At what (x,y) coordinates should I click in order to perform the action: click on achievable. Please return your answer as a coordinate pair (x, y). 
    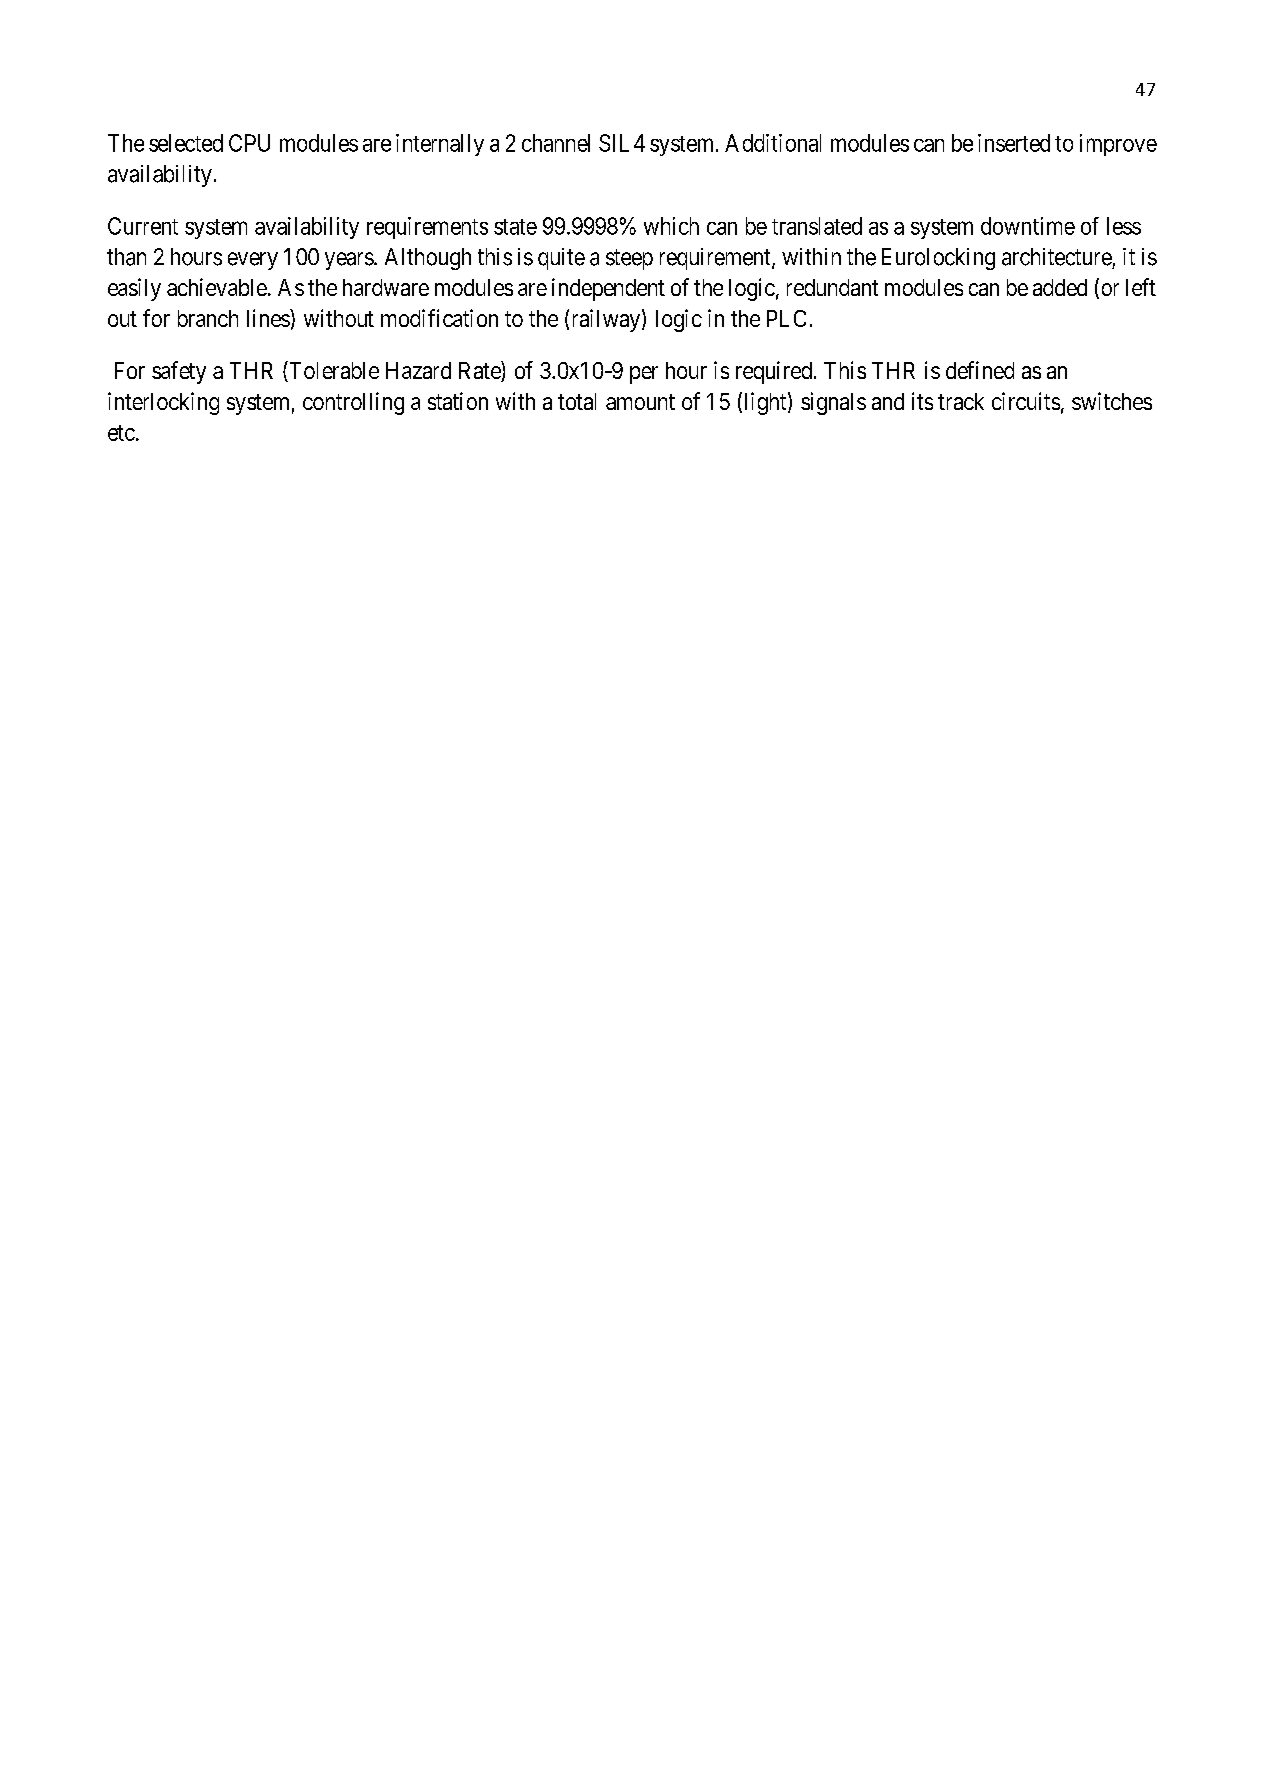
    Looking at the image, I should click on (217, 287).
